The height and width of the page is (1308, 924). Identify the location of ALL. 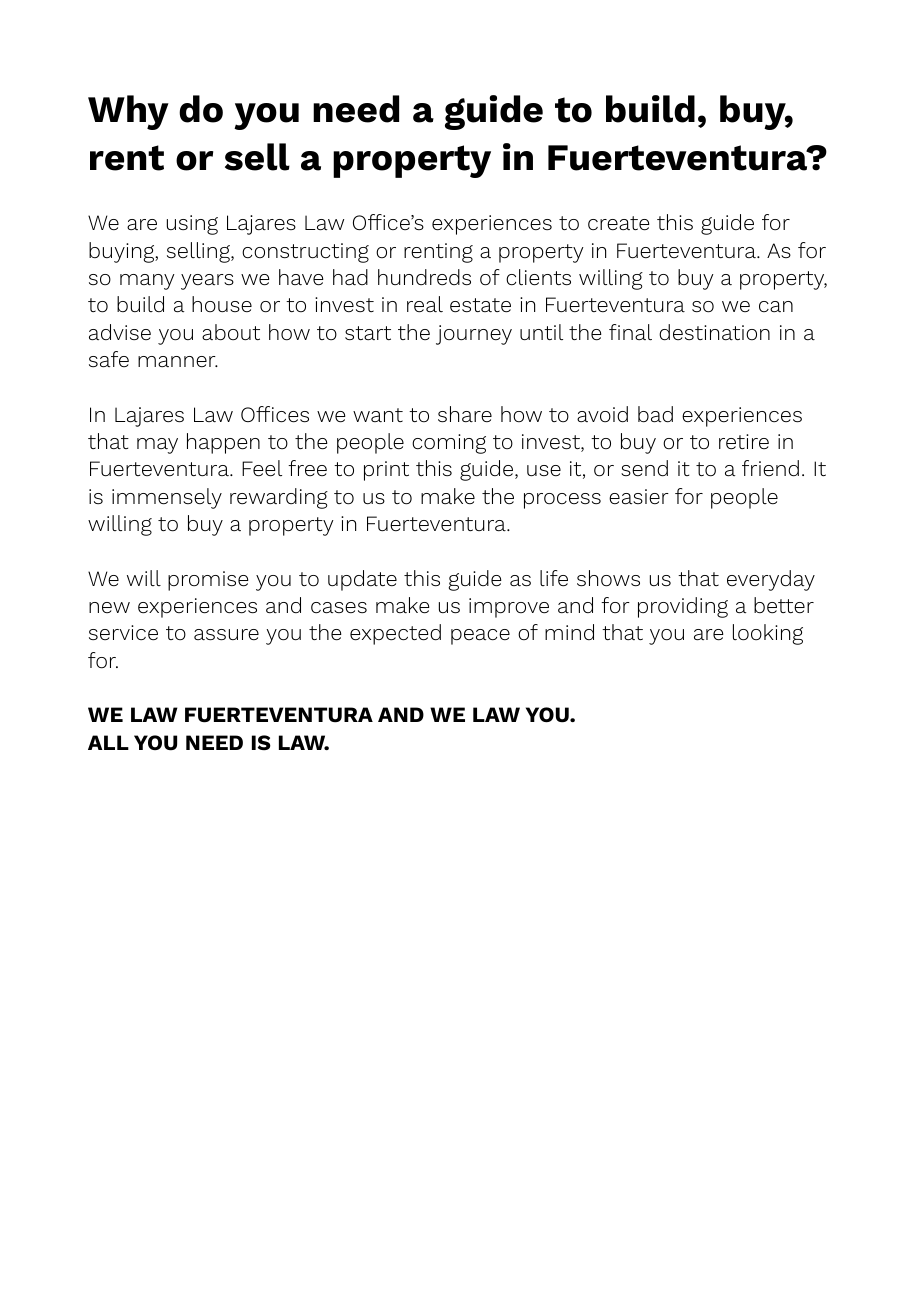
(108, 742).
